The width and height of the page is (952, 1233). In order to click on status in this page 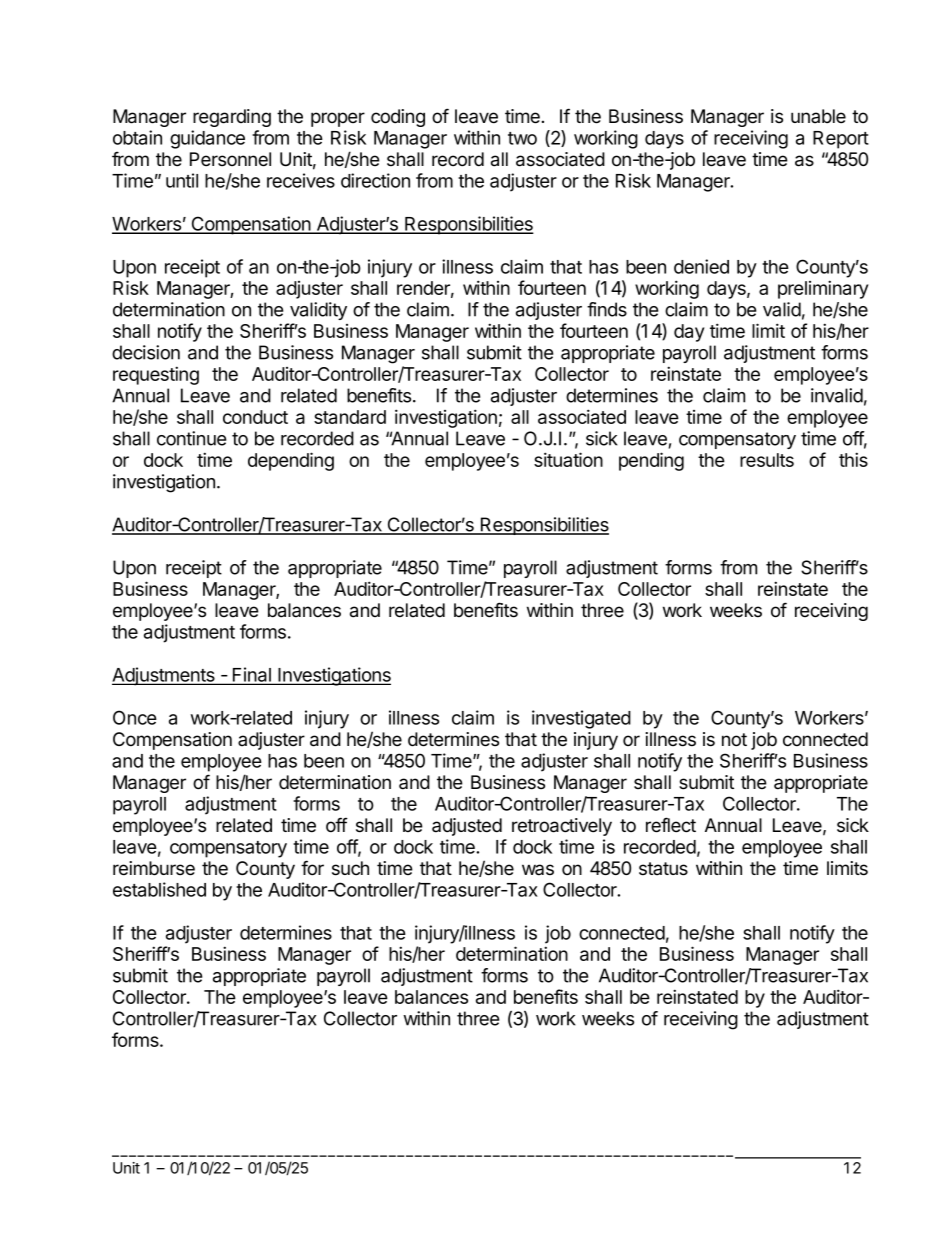, I will do `click(663, 869)`.
